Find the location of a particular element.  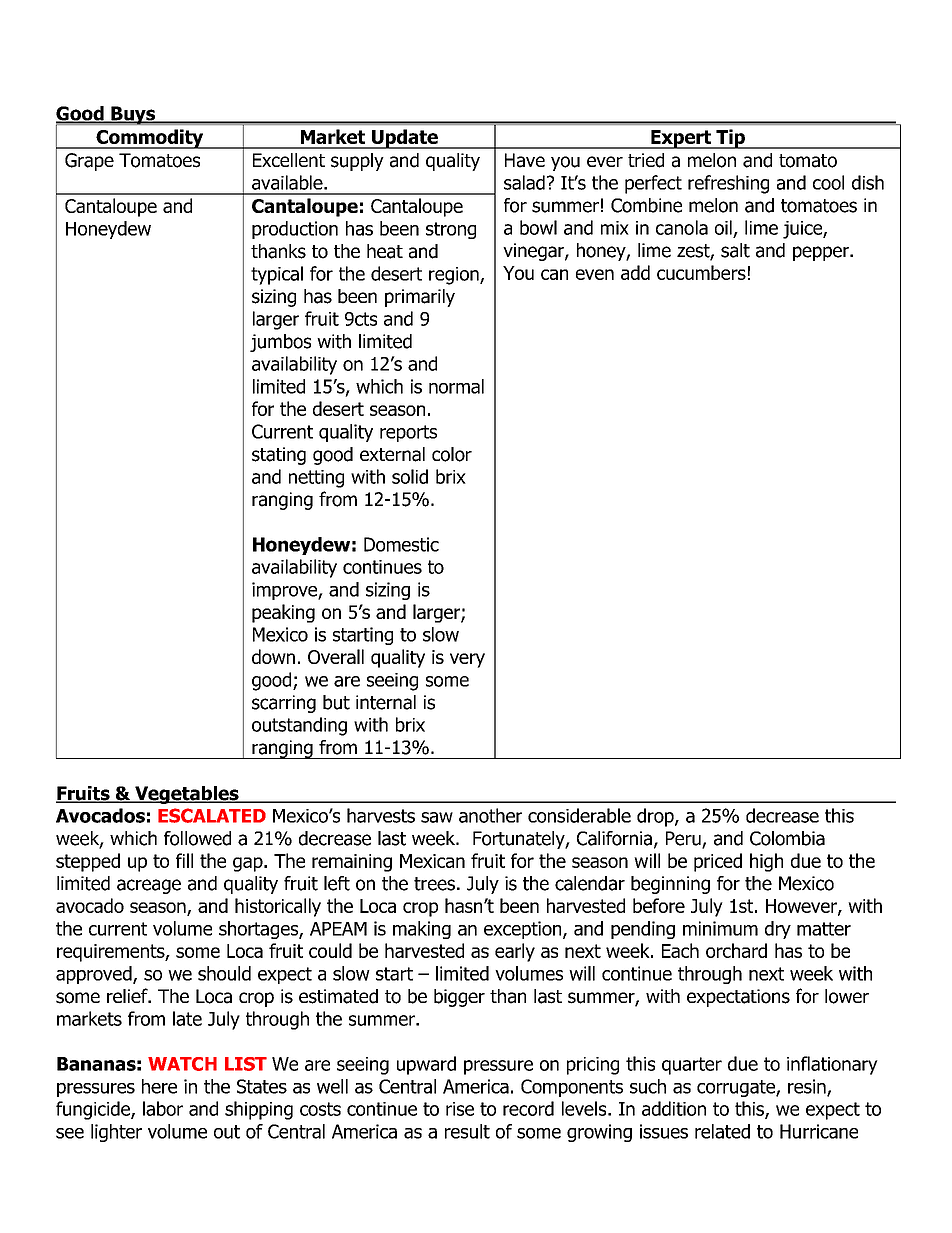

down is located at coordinates (273, 656).
